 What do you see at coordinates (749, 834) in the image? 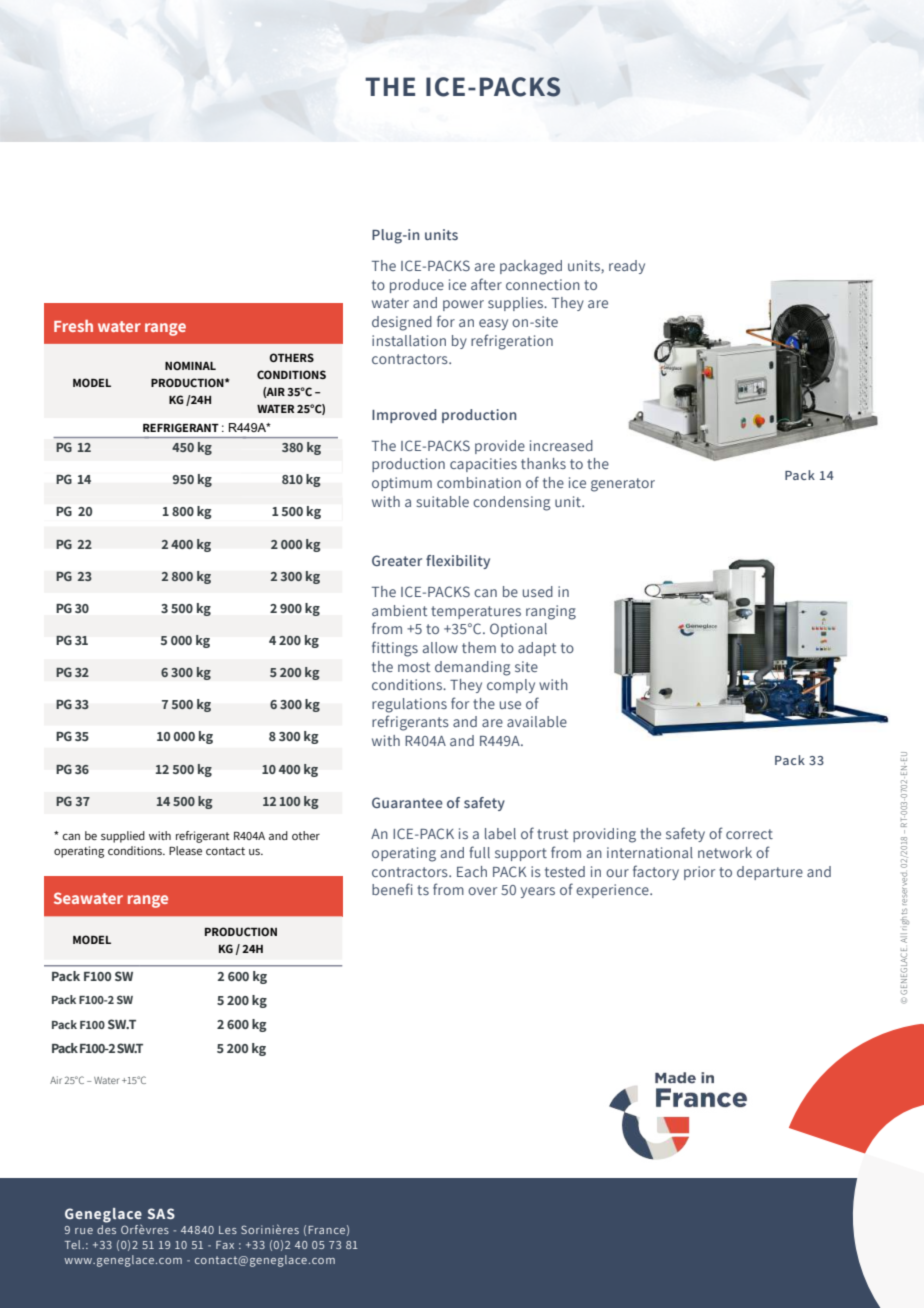
I see `correct` at bounding box center [749, 834].
